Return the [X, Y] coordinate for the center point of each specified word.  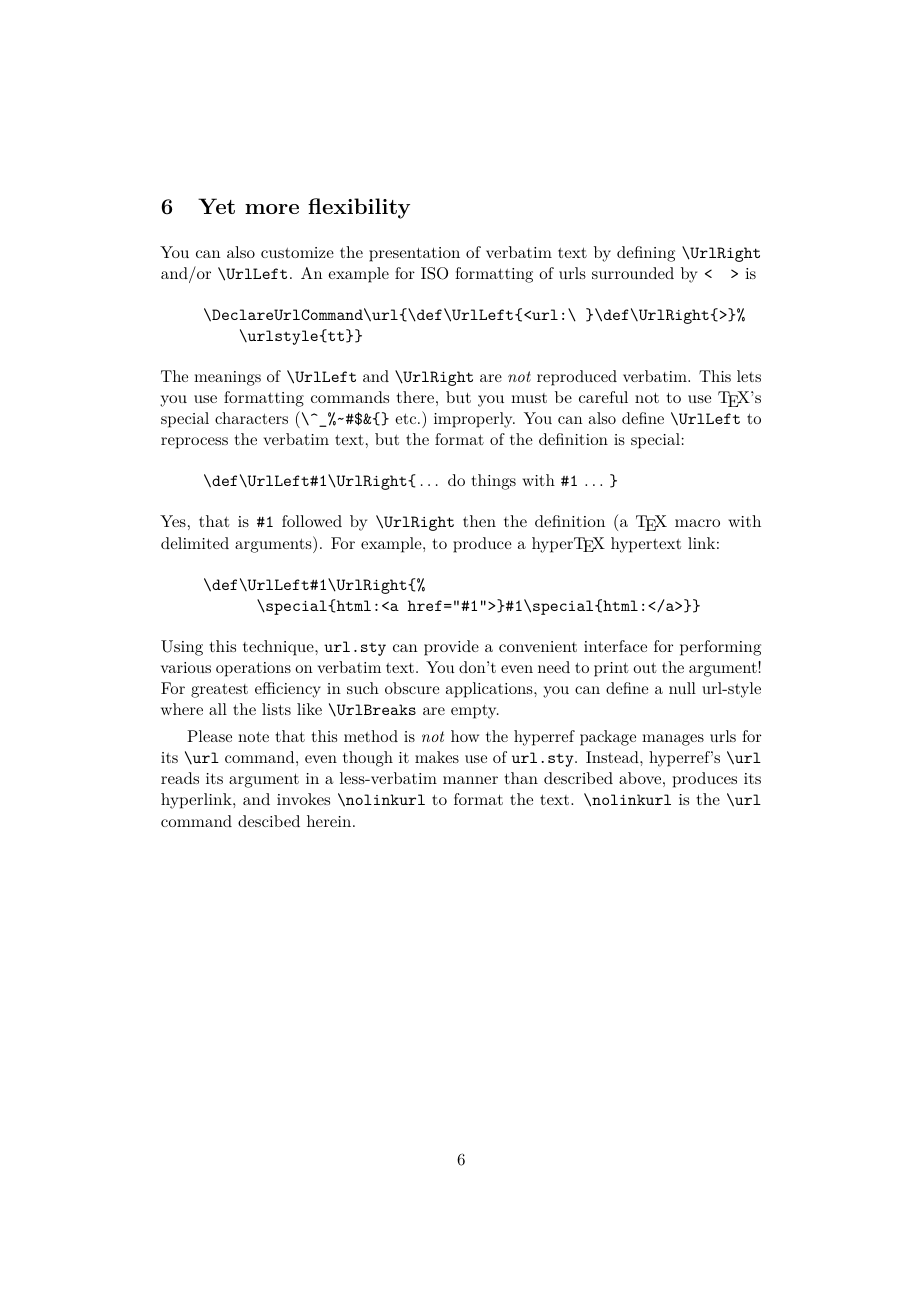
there [415, 397]
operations [253, 669]
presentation [414, 254]
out [645, 668]
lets [749, 376]
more [272, 209]
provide [451, 648]
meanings [227, 378]
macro [697, 523]
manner [470, 780]
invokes [303, 799]
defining [646, 254]
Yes [173, 521]
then [479, 521]
